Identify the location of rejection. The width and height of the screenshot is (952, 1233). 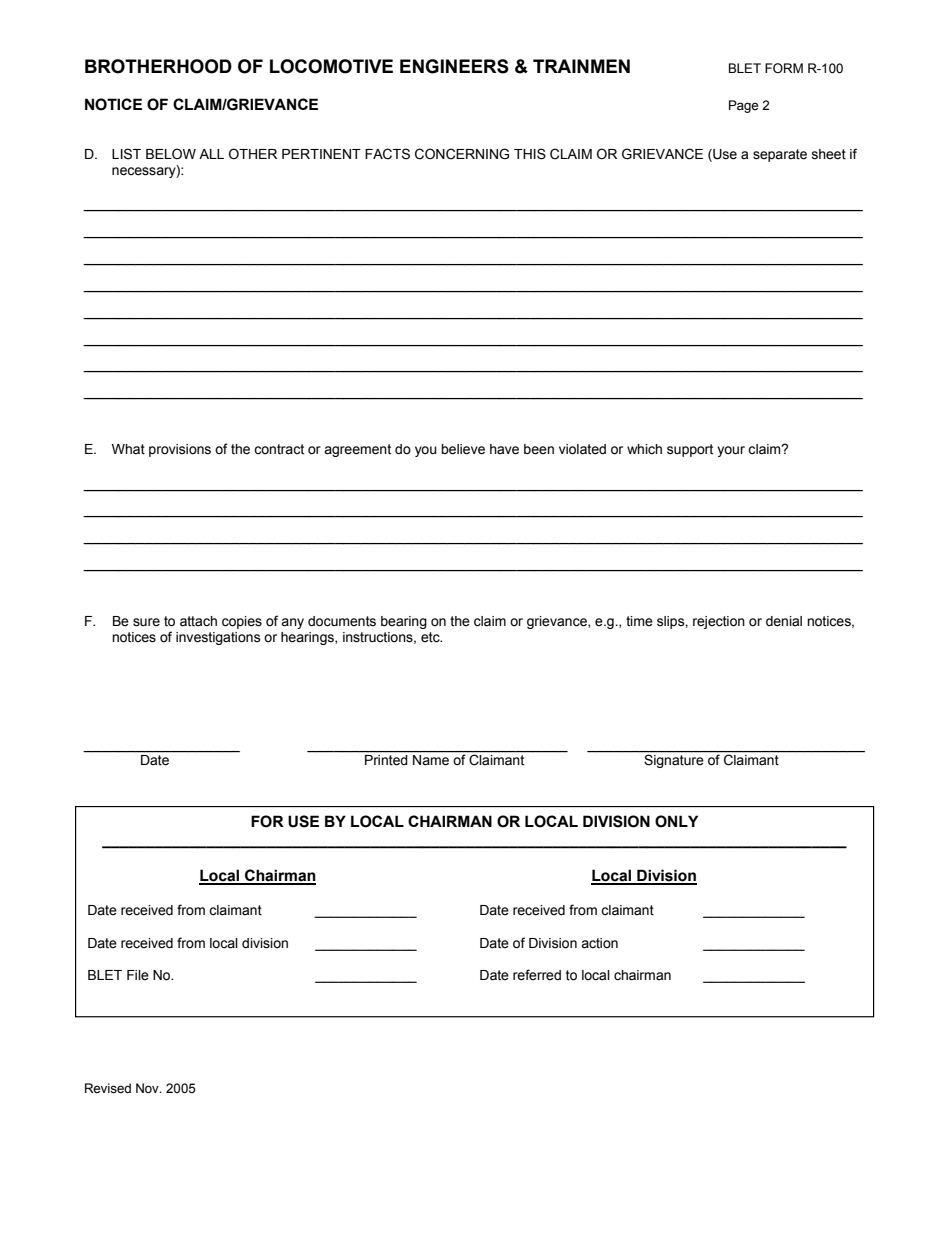
(719, 622).
